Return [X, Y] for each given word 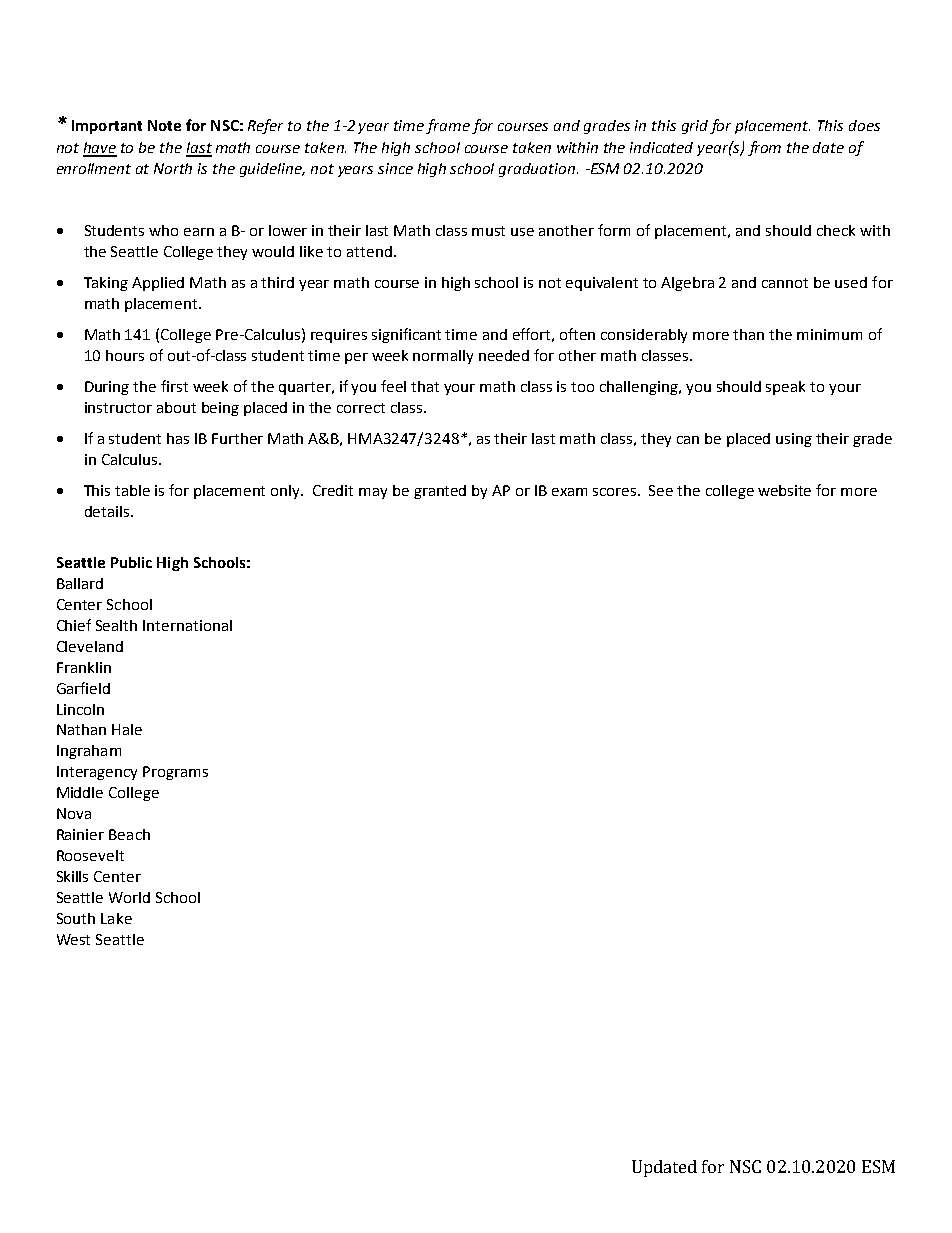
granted [440, 492]
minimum [829, 334]
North [173, 168]
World [129, 897]
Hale [127, 729]
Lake [116, 918]
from [764, 148]
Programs [175, 773]
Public [131, 562]
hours [125, 355]
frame [448, 126]
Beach [129, 834]
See [661, 490]
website [784, 490]
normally [443, 357]
